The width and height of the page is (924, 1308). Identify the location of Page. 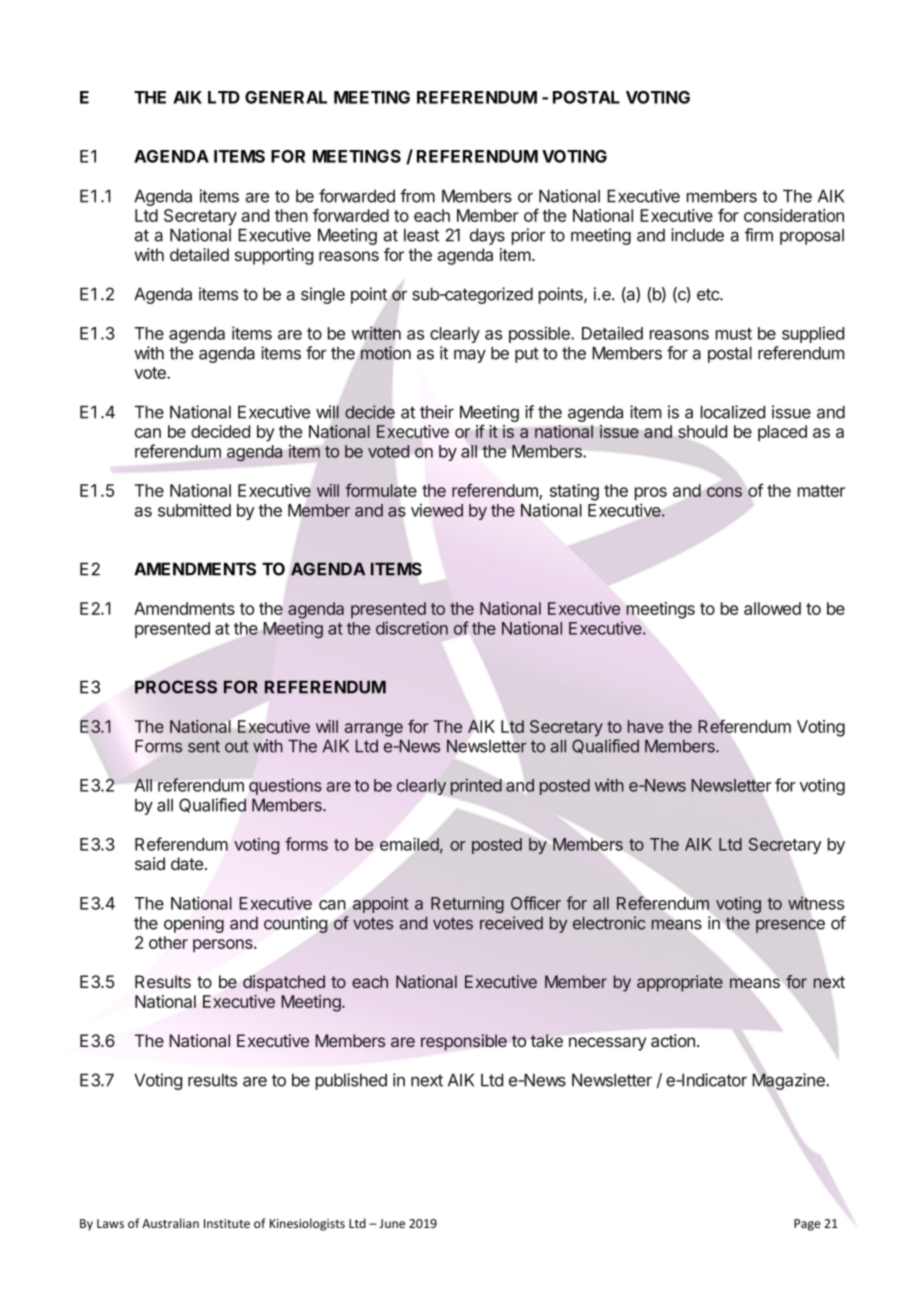
(807, 1225).
